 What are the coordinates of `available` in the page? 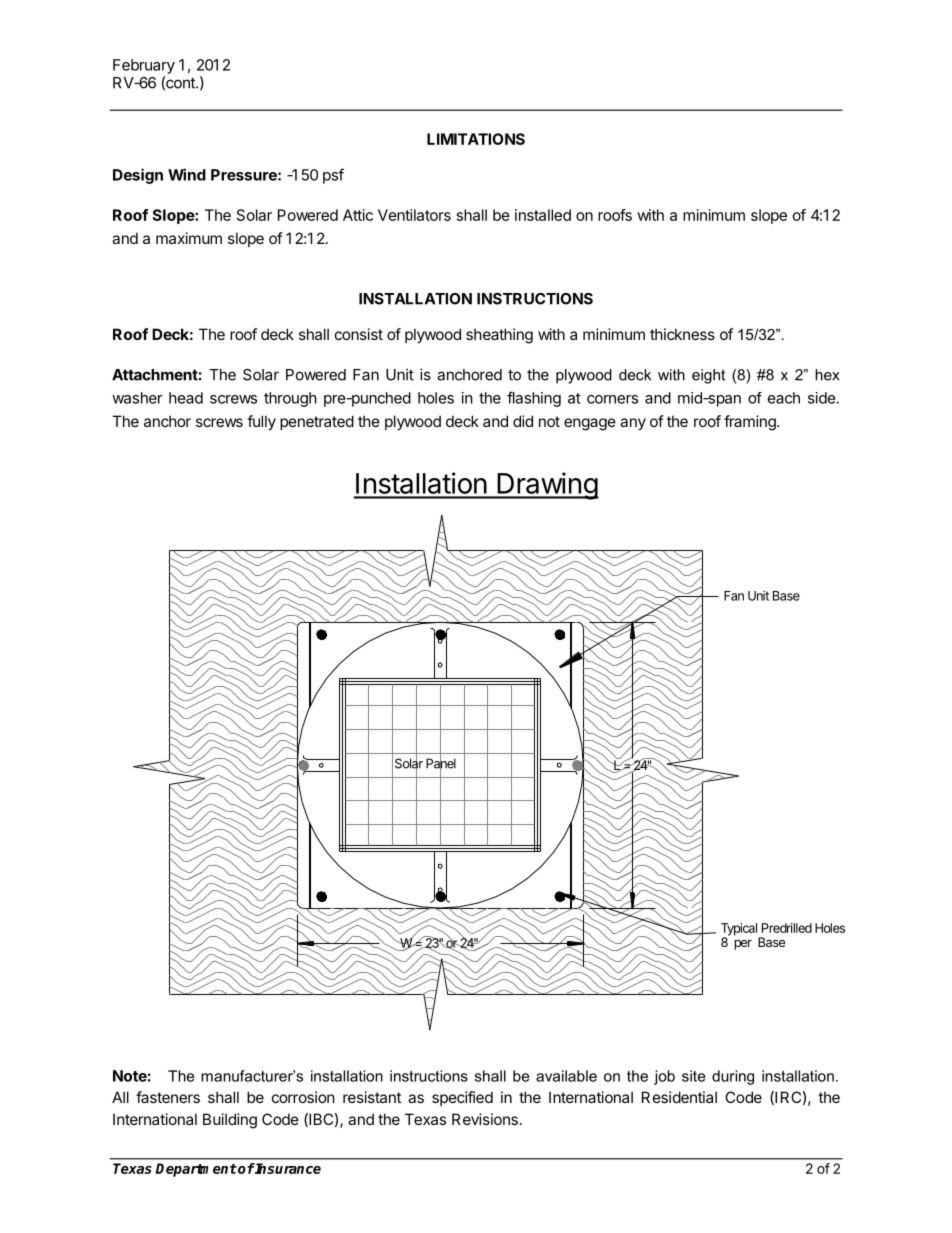 It's located at (566, 1076).
